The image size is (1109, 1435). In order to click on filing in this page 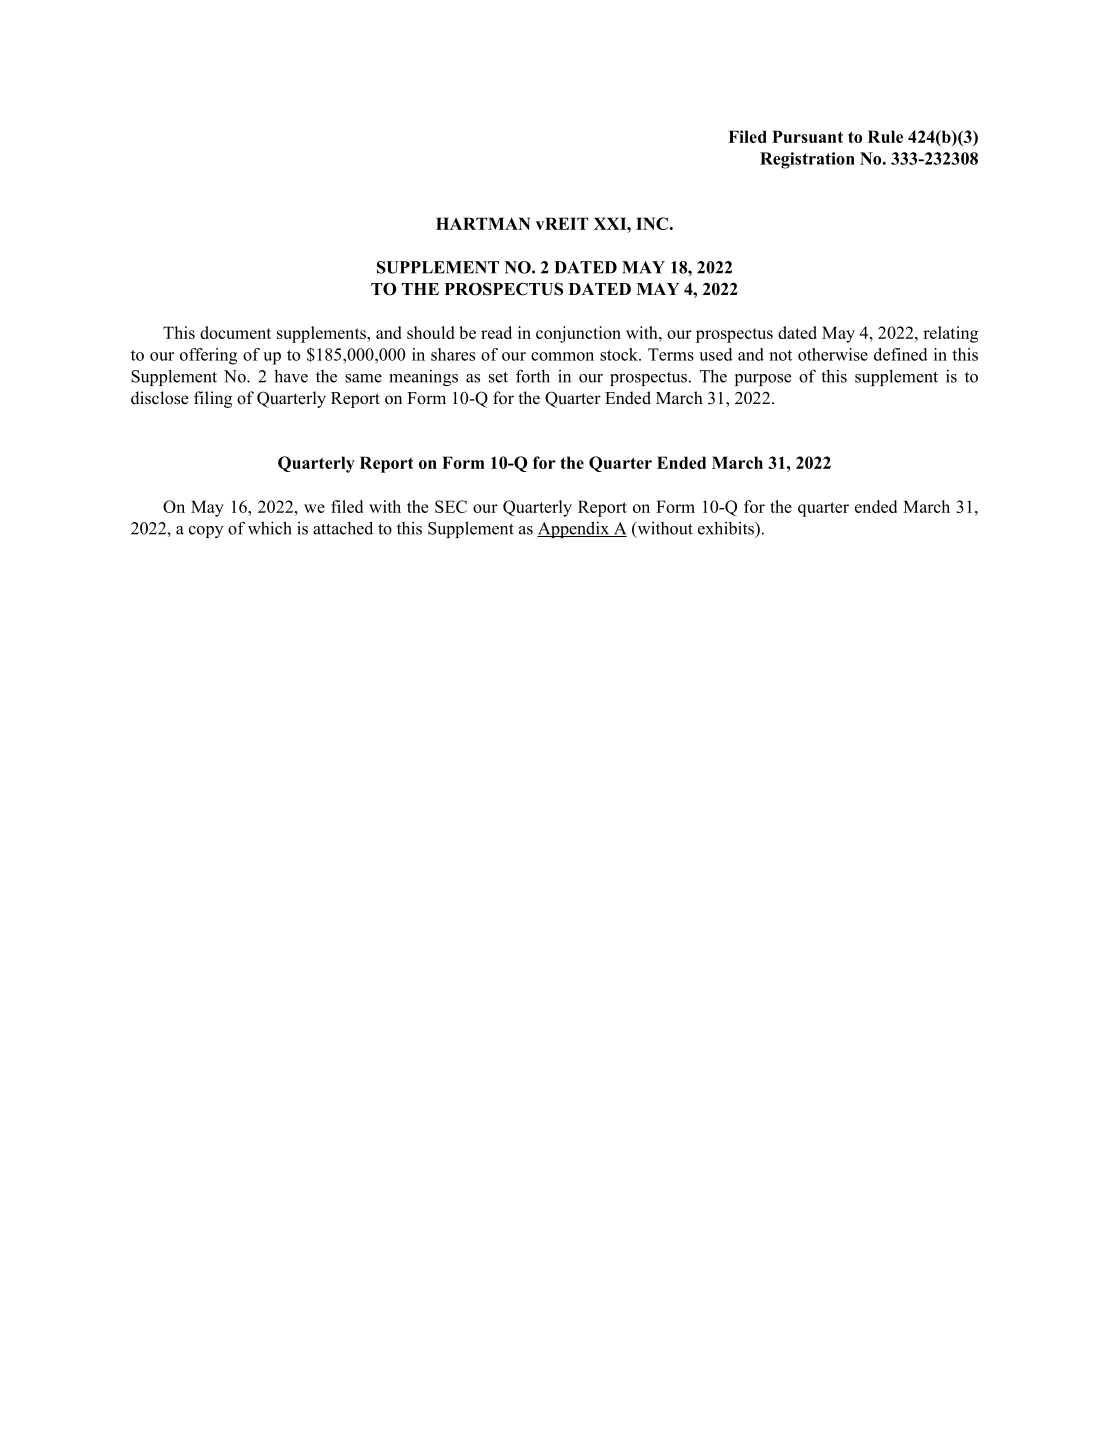, I will do `click(213, 399)`.
